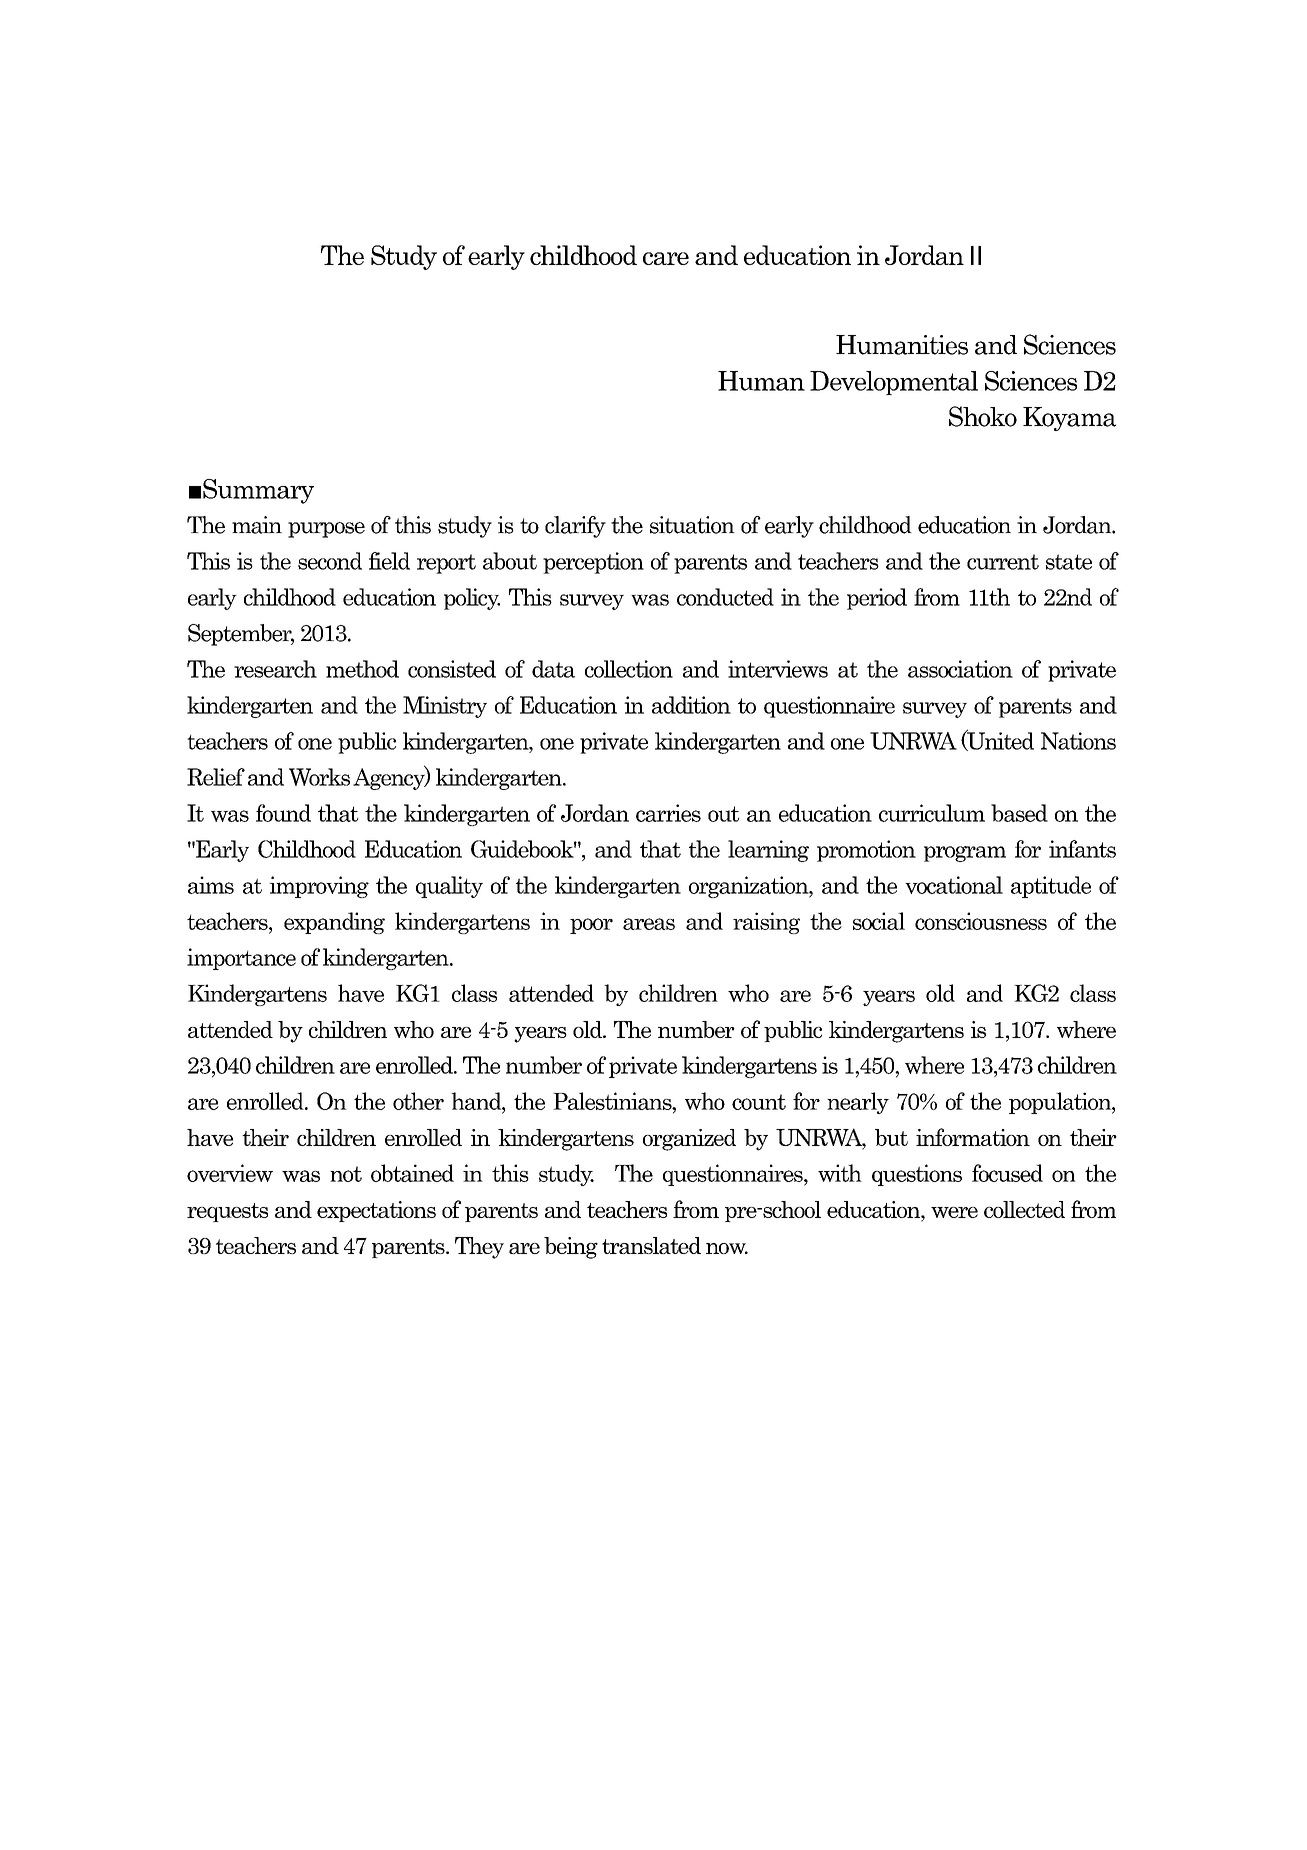  Describe the element at coordinates (725, 597) in the screenshot. I see `conducted` at that location.
